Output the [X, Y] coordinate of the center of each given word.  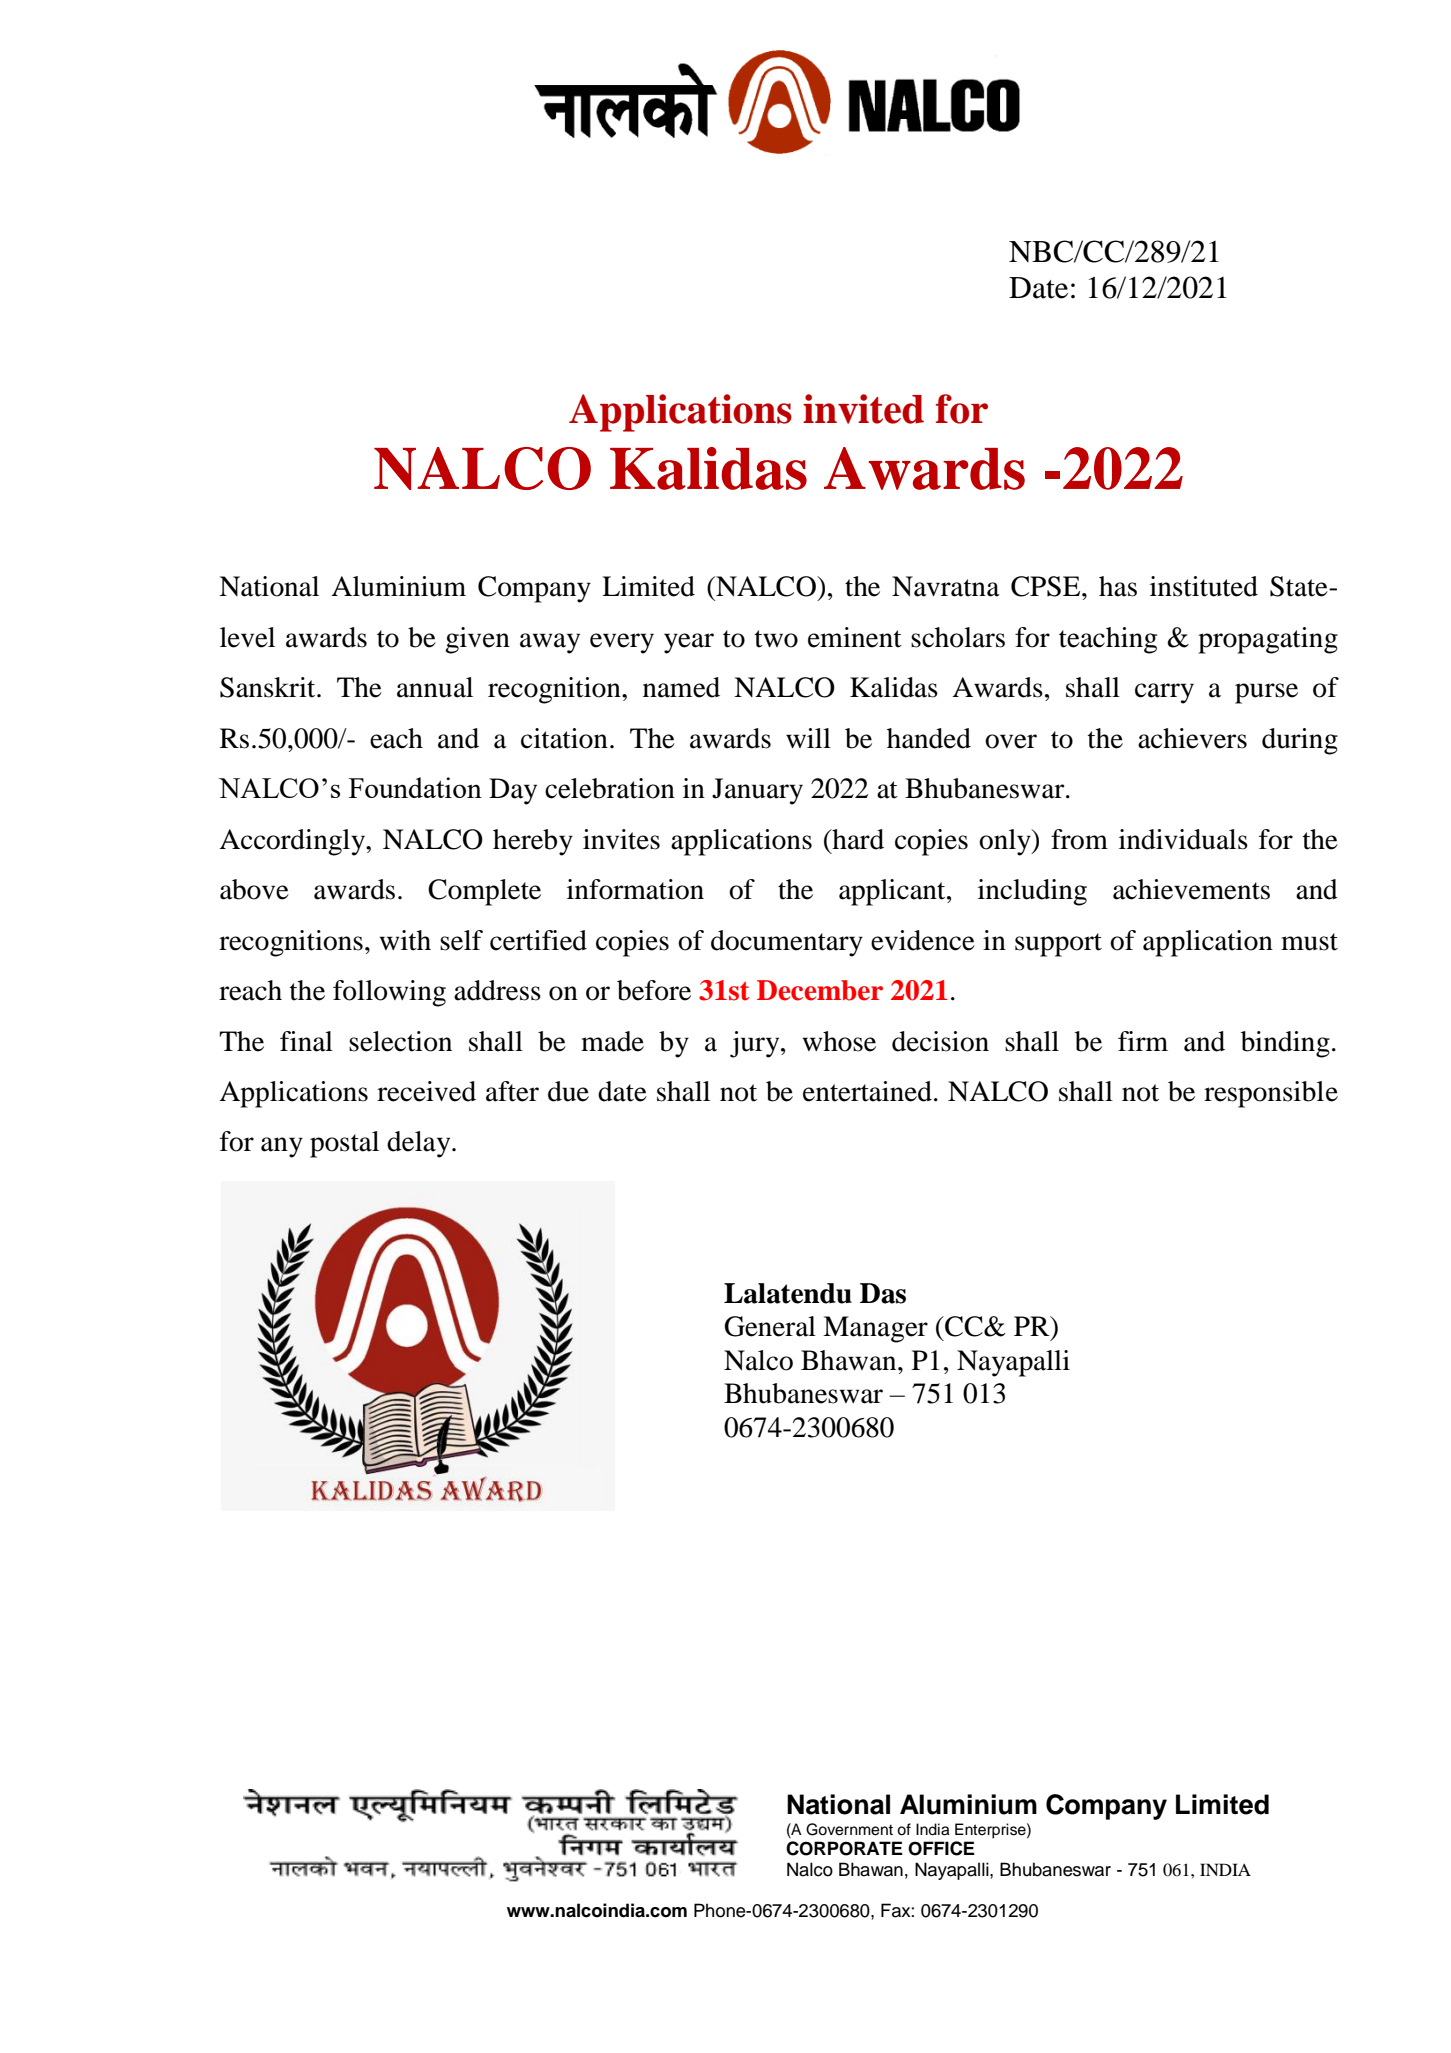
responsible [1271, 1094]
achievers [1192, 738]
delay [420, 1144]
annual [435, 687]
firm [1143, 1041]
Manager [875, 1329]
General [770, 1326]
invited [863, 409]
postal [344, 1144]
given [477, 640]
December [820, 990]
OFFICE [941, 1848]
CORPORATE [844, 1848]
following [389, 993]
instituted [1204, 586]
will [808, 738]
